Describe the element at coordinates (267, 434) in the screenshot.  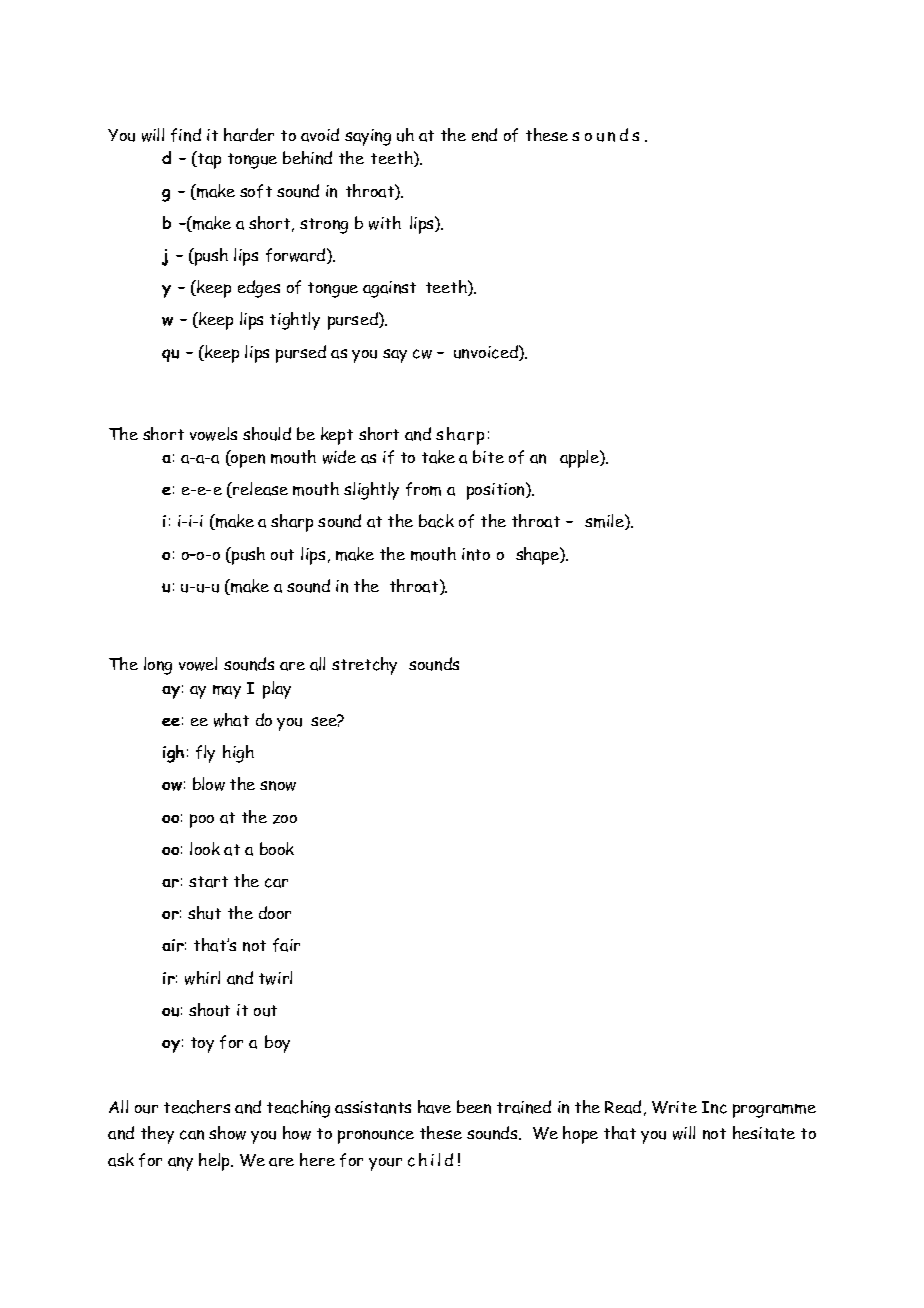
I see `should` at that location.
